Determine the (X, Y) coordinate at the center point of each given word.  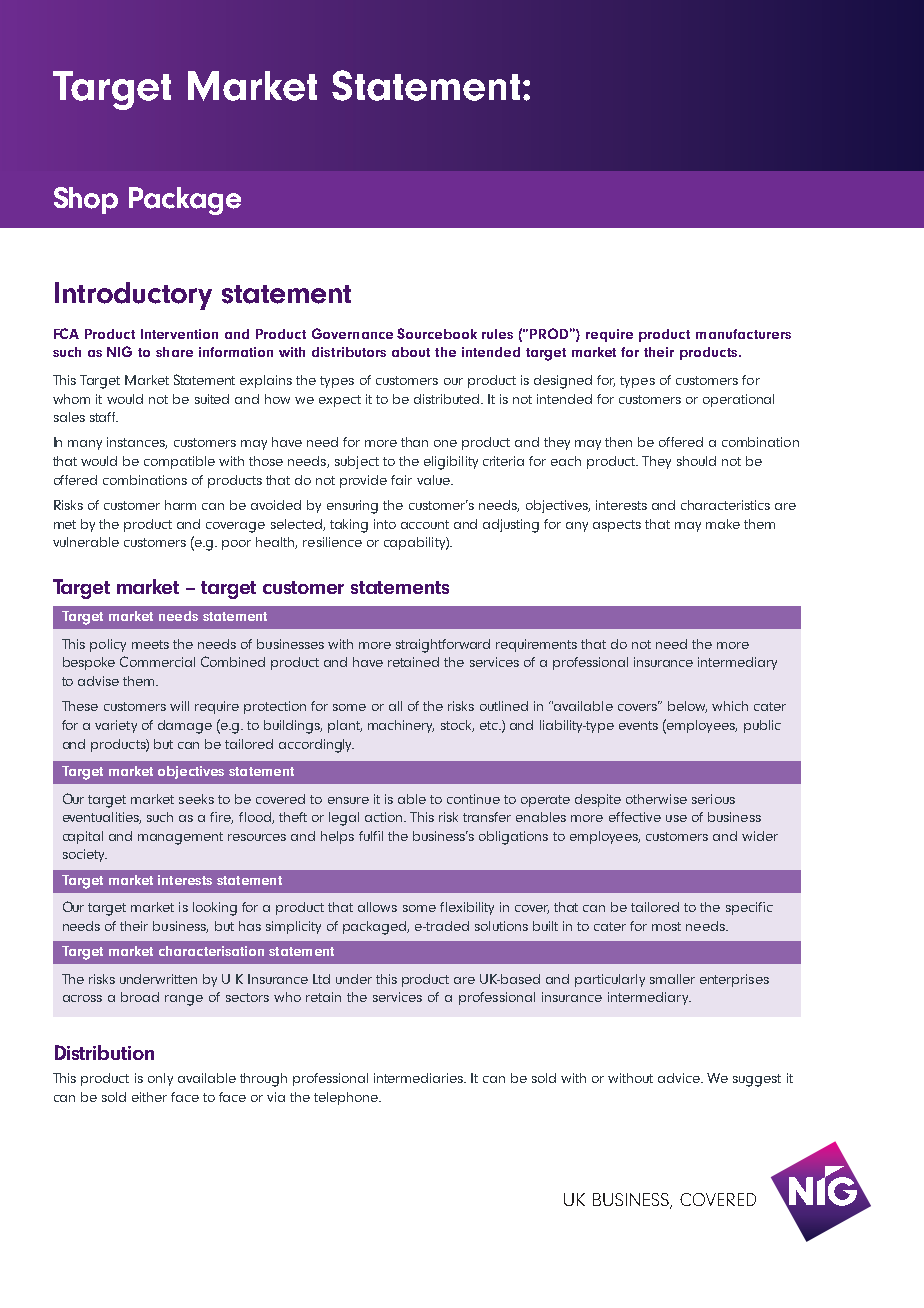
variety (116, 726)
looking (215, 909)
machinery (401, 726)
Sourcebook (437, 333)
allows (377, 907)
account (425, 524)
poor (236, 545)
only (160, 1079)
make (723, 524)
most (666, 926)
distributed (448, 399)
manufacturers (743, 334)
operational (738, 400)
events (638, 725)
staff (104, 417)
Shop (86, 200)
